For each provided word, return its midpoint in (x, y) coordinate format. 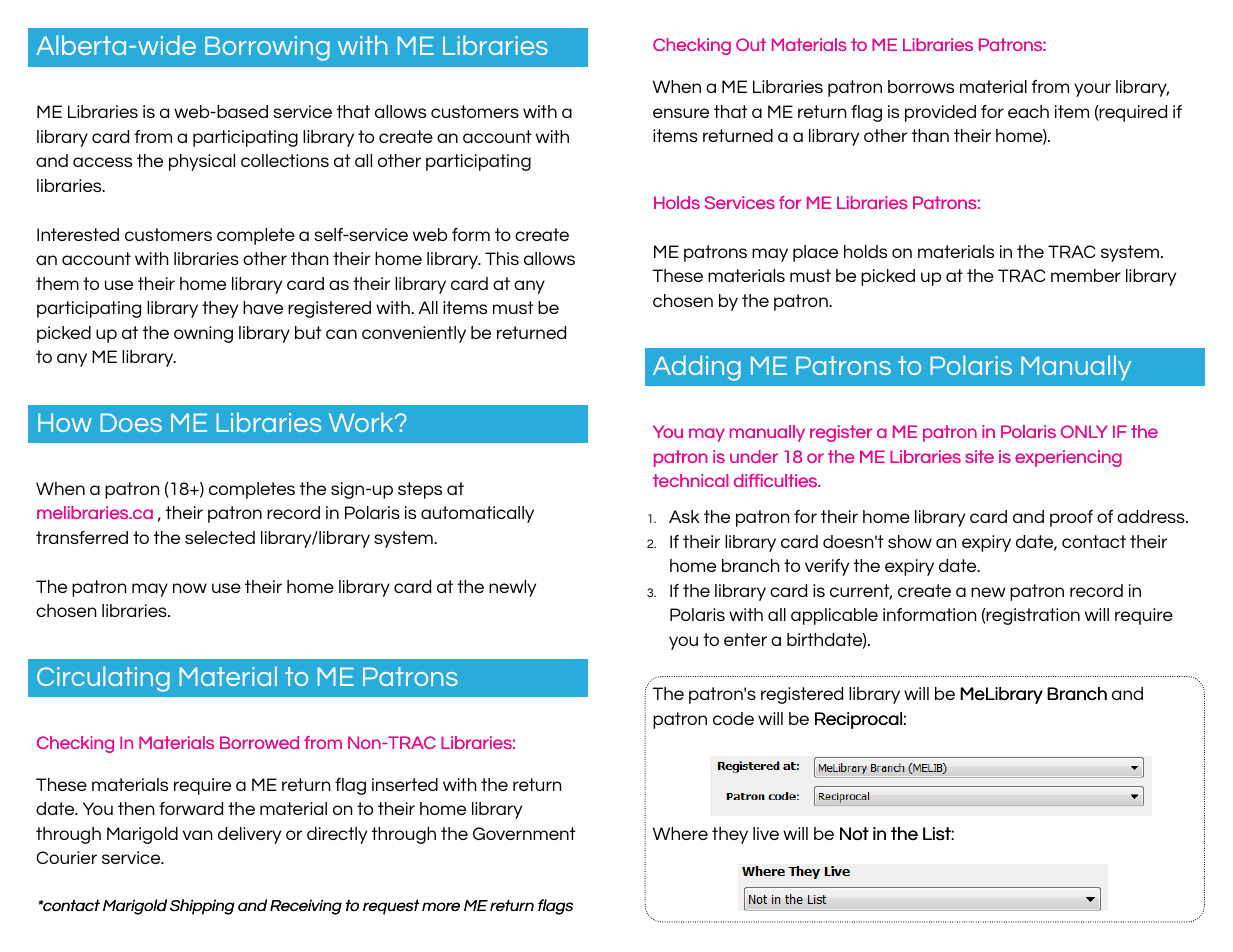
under (754, 456)
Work (362, 422)
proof (1071, 518)
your (1092, 90)
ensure (681, 113)
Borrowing (267, 48)
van (198, 835)
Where (680, 833)
